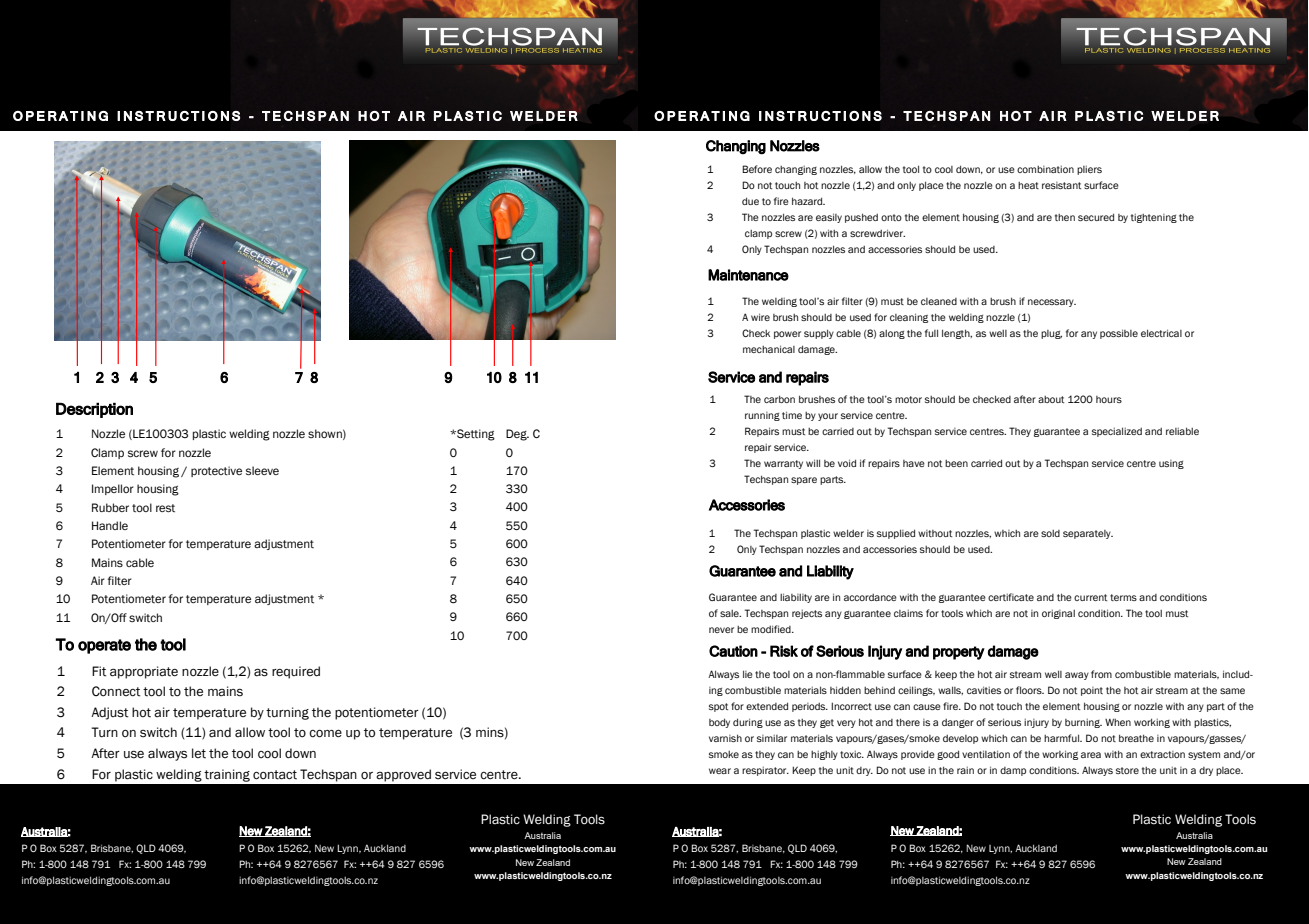 The image size is (1309, 924). I want to click on resistant, so click(1061, 185).
